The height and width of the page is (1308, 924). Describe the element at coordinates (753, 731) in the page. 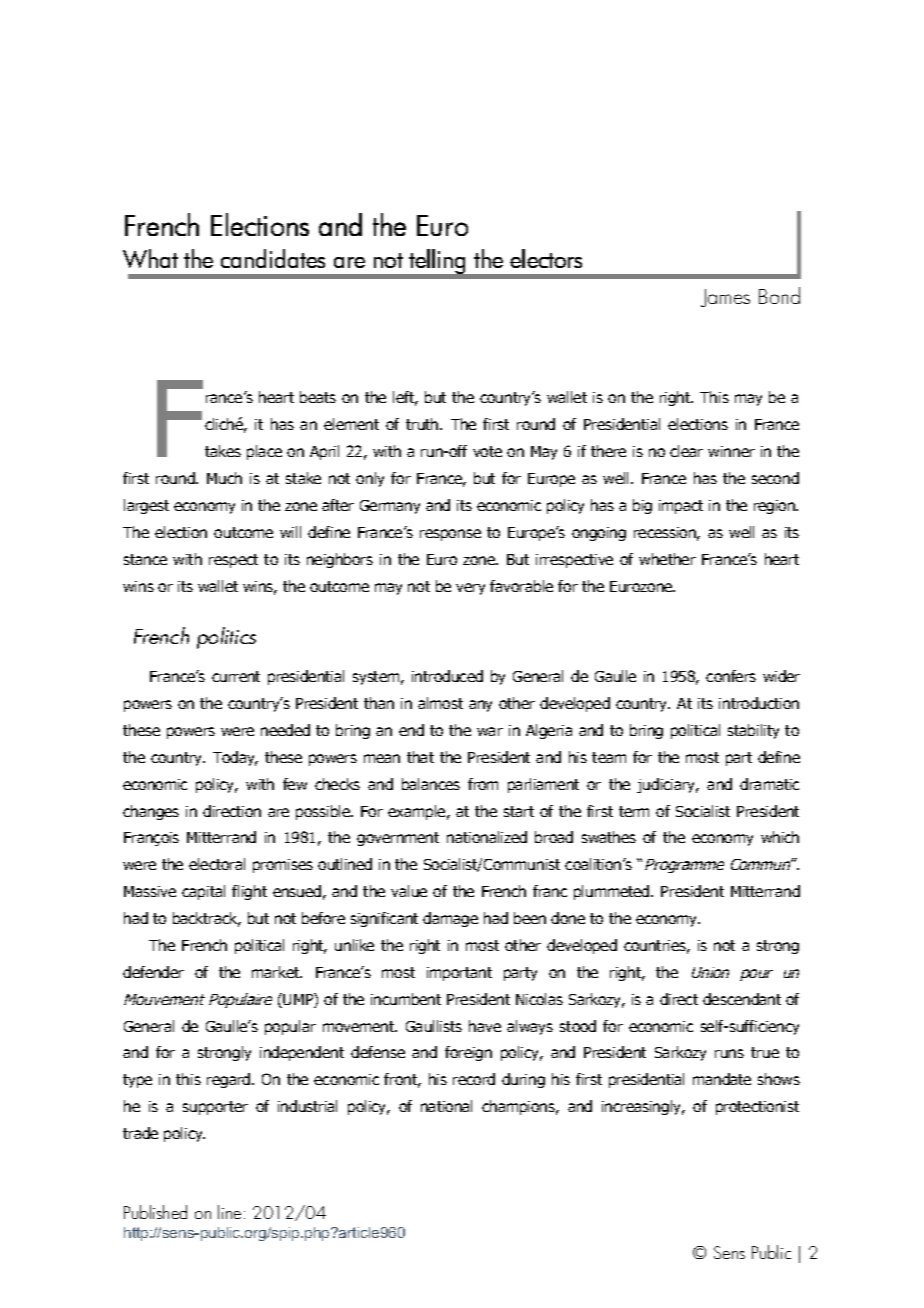

I see `stability` at that location.
